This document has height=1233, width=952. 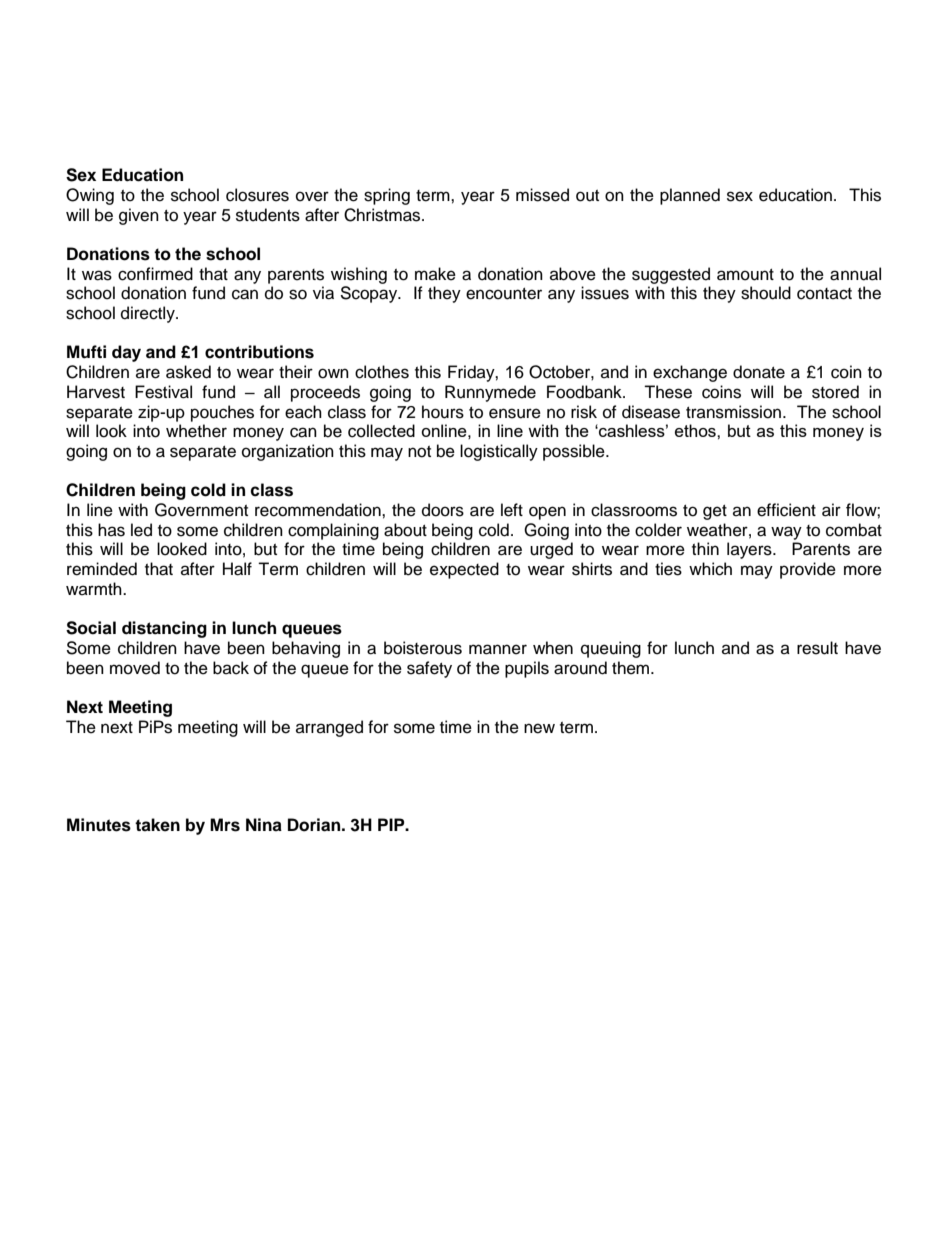 What do you see at coordinates (135, 668) in the document?
I see `moved` at bounding box center [135, 668].
